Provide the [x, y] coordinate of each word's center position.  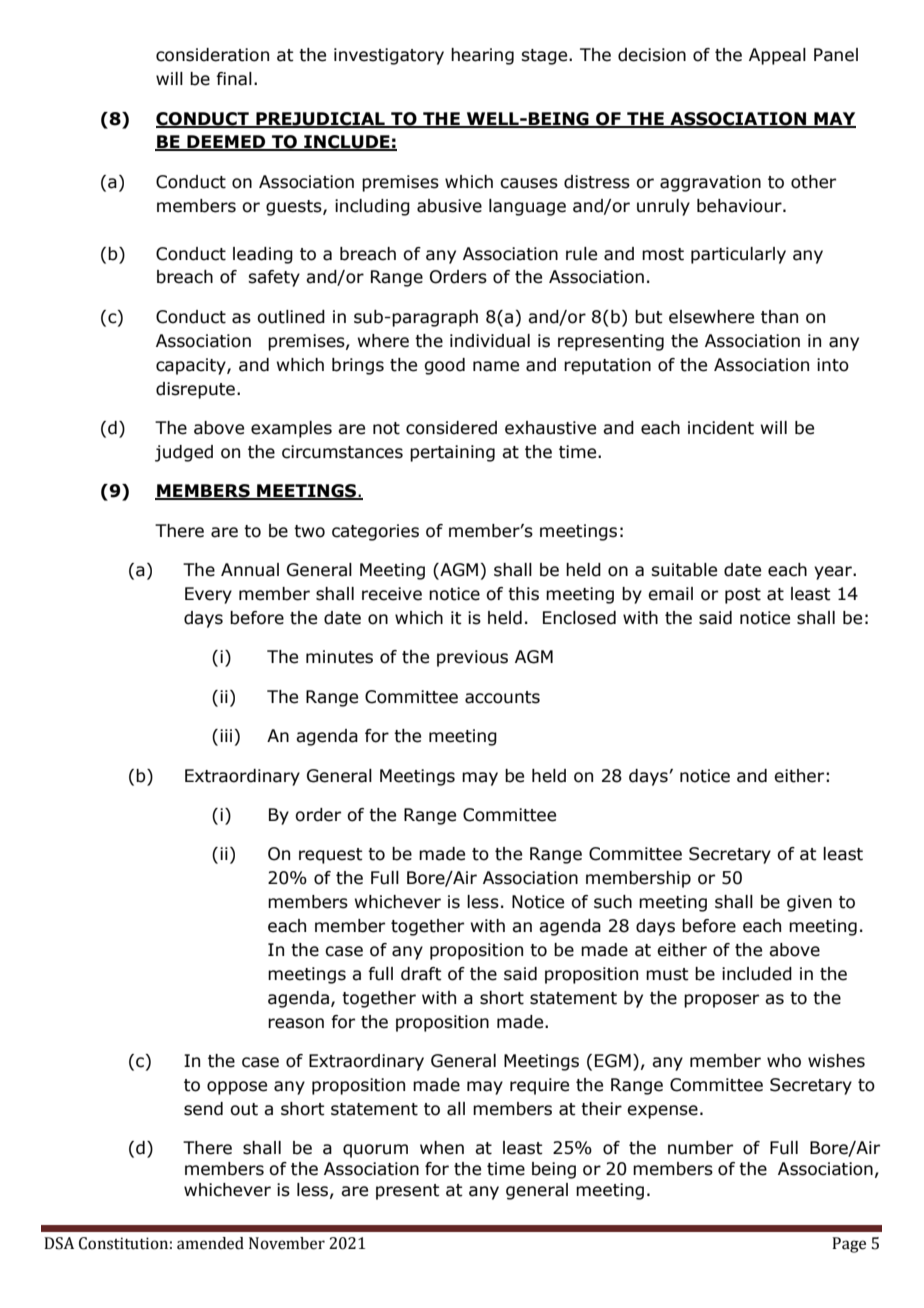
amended [210, 1243]
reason [296, 1023]
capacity [192, 366]
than [779, 317]
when [442, 1148]
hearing [482, 56]
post [743, 596]
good [444, 366]
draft [421, 974]
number [700, 1148]
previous [472, 658]
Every [208, 595]
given [809, 903]
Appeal [777, 56]
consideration [212, 55]
